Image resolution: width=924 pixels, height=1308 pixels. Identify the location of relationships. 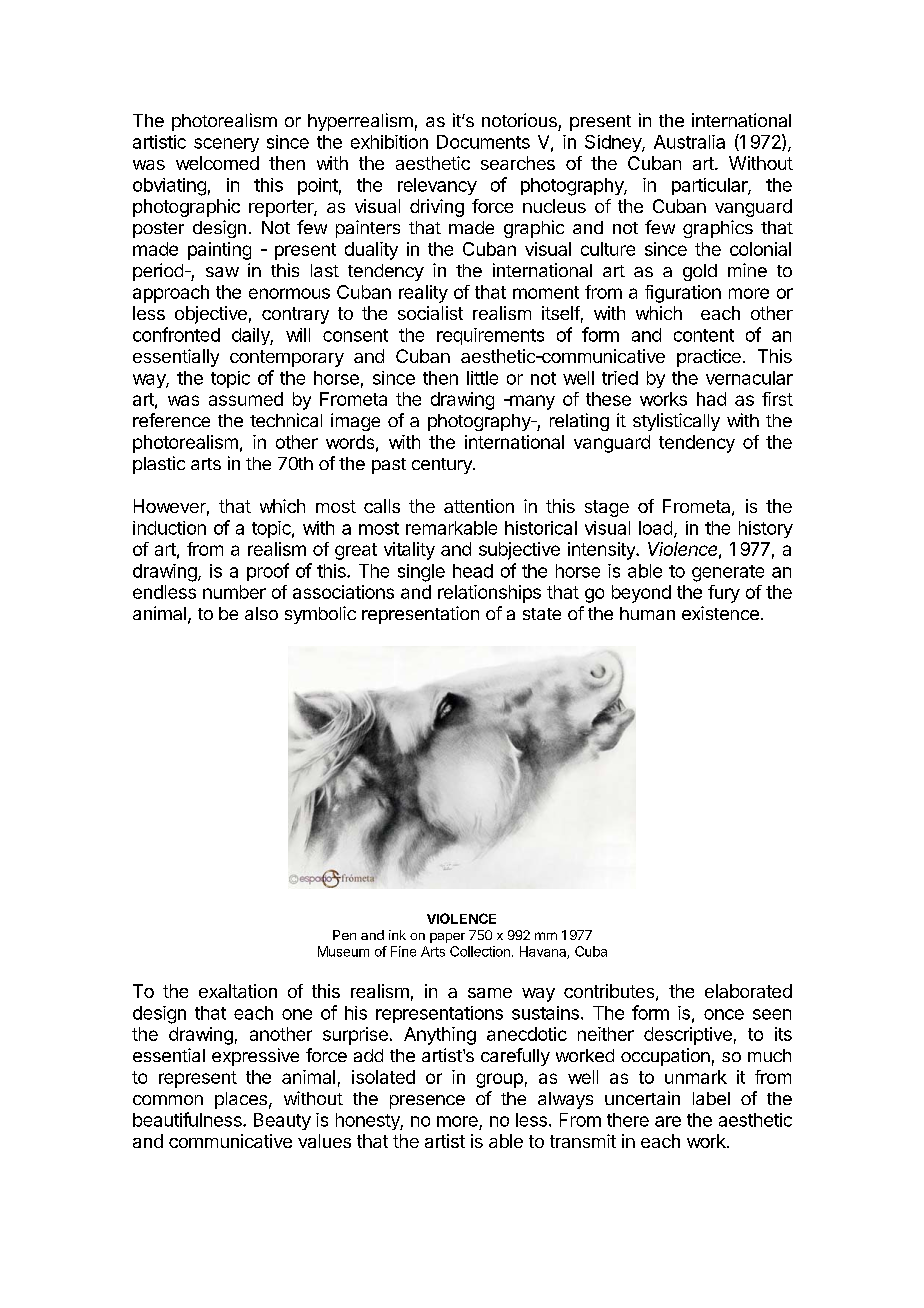
(489, 594).
